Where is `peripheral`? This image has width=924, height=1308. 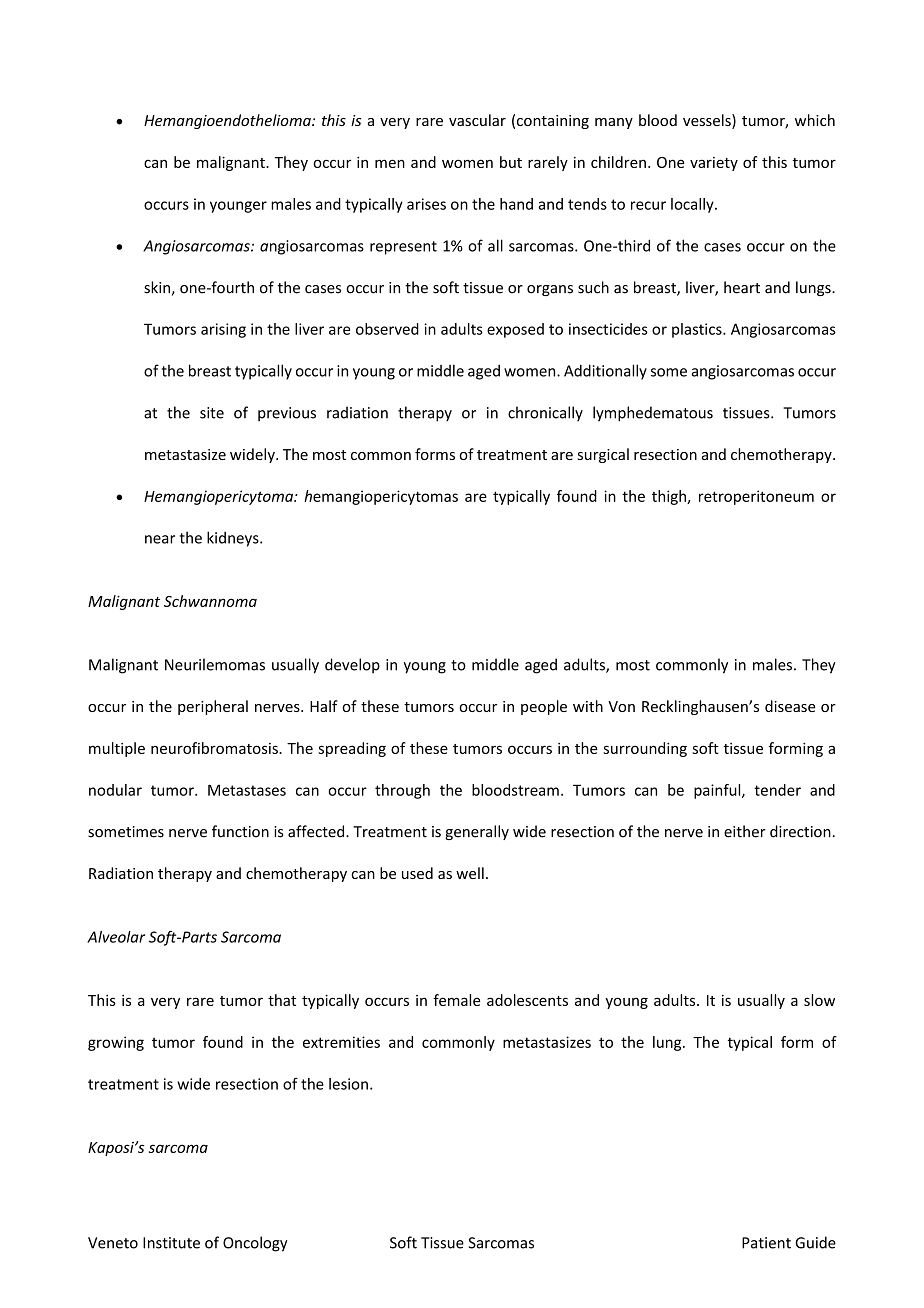
peripheral is located at coordinates (213, 707).
